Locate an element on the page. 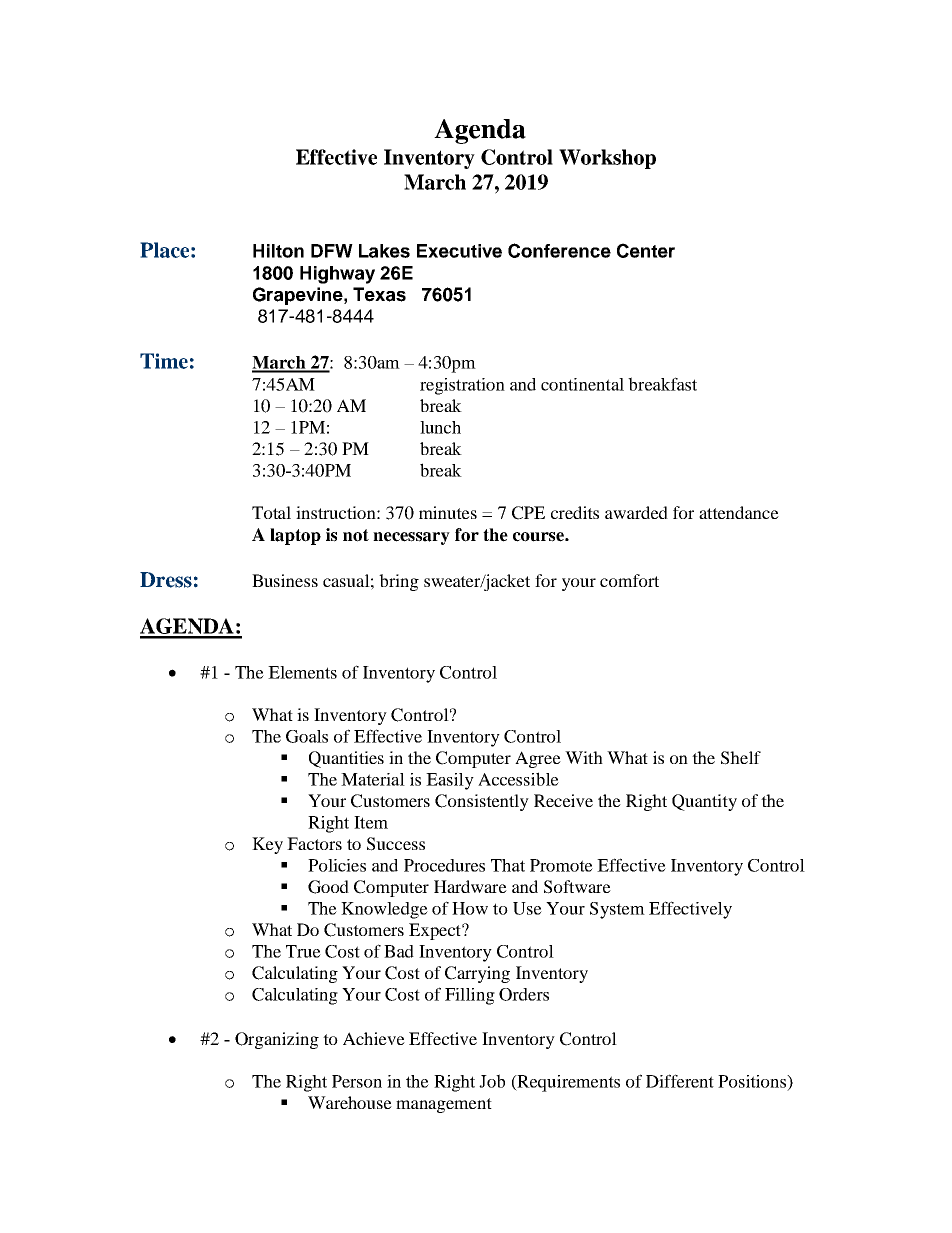 This document has height=1233, width=952. Key is located at coordinates (267, 845).
